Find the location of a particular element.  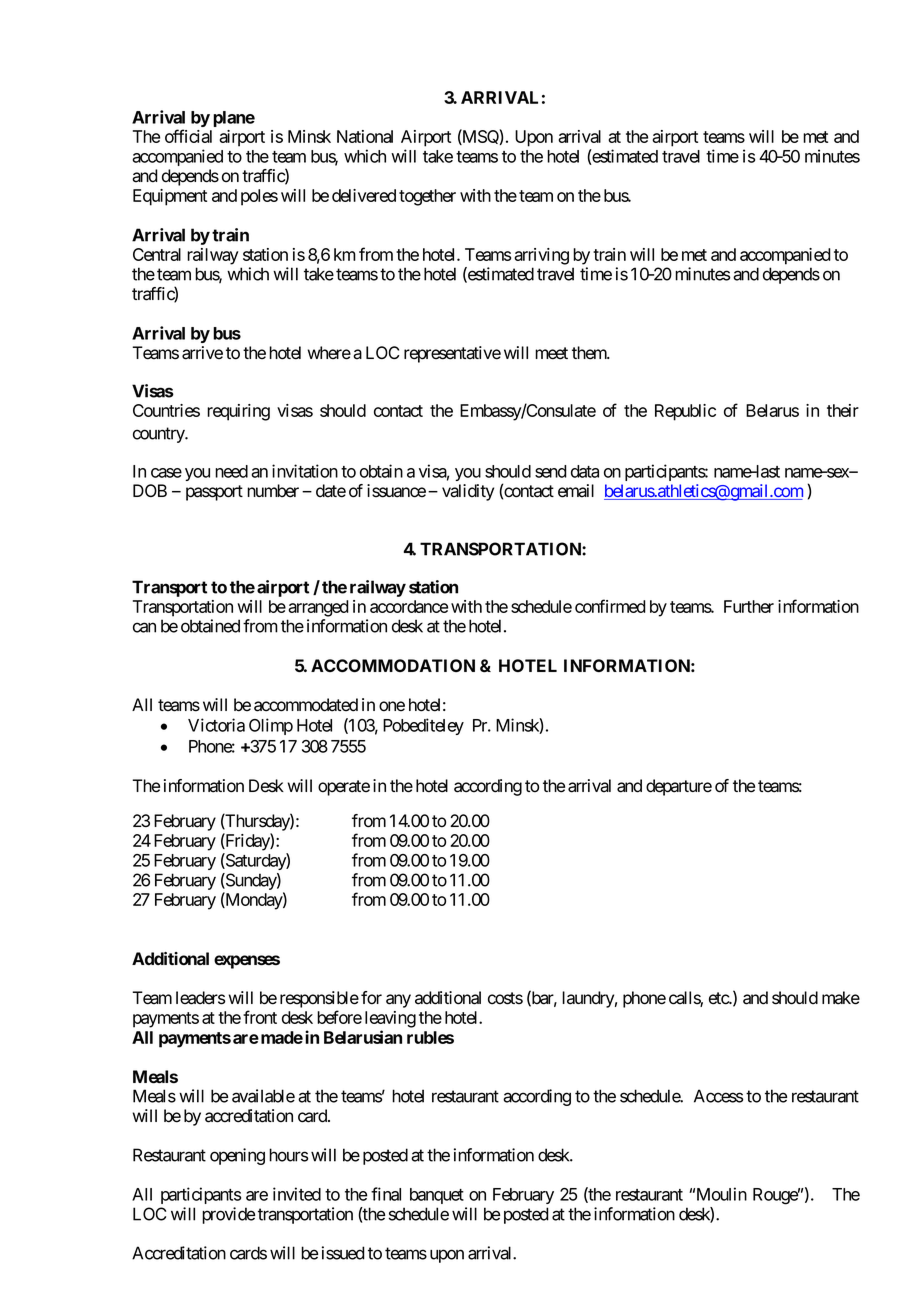

Republic is located at coordinates (685, 412).
